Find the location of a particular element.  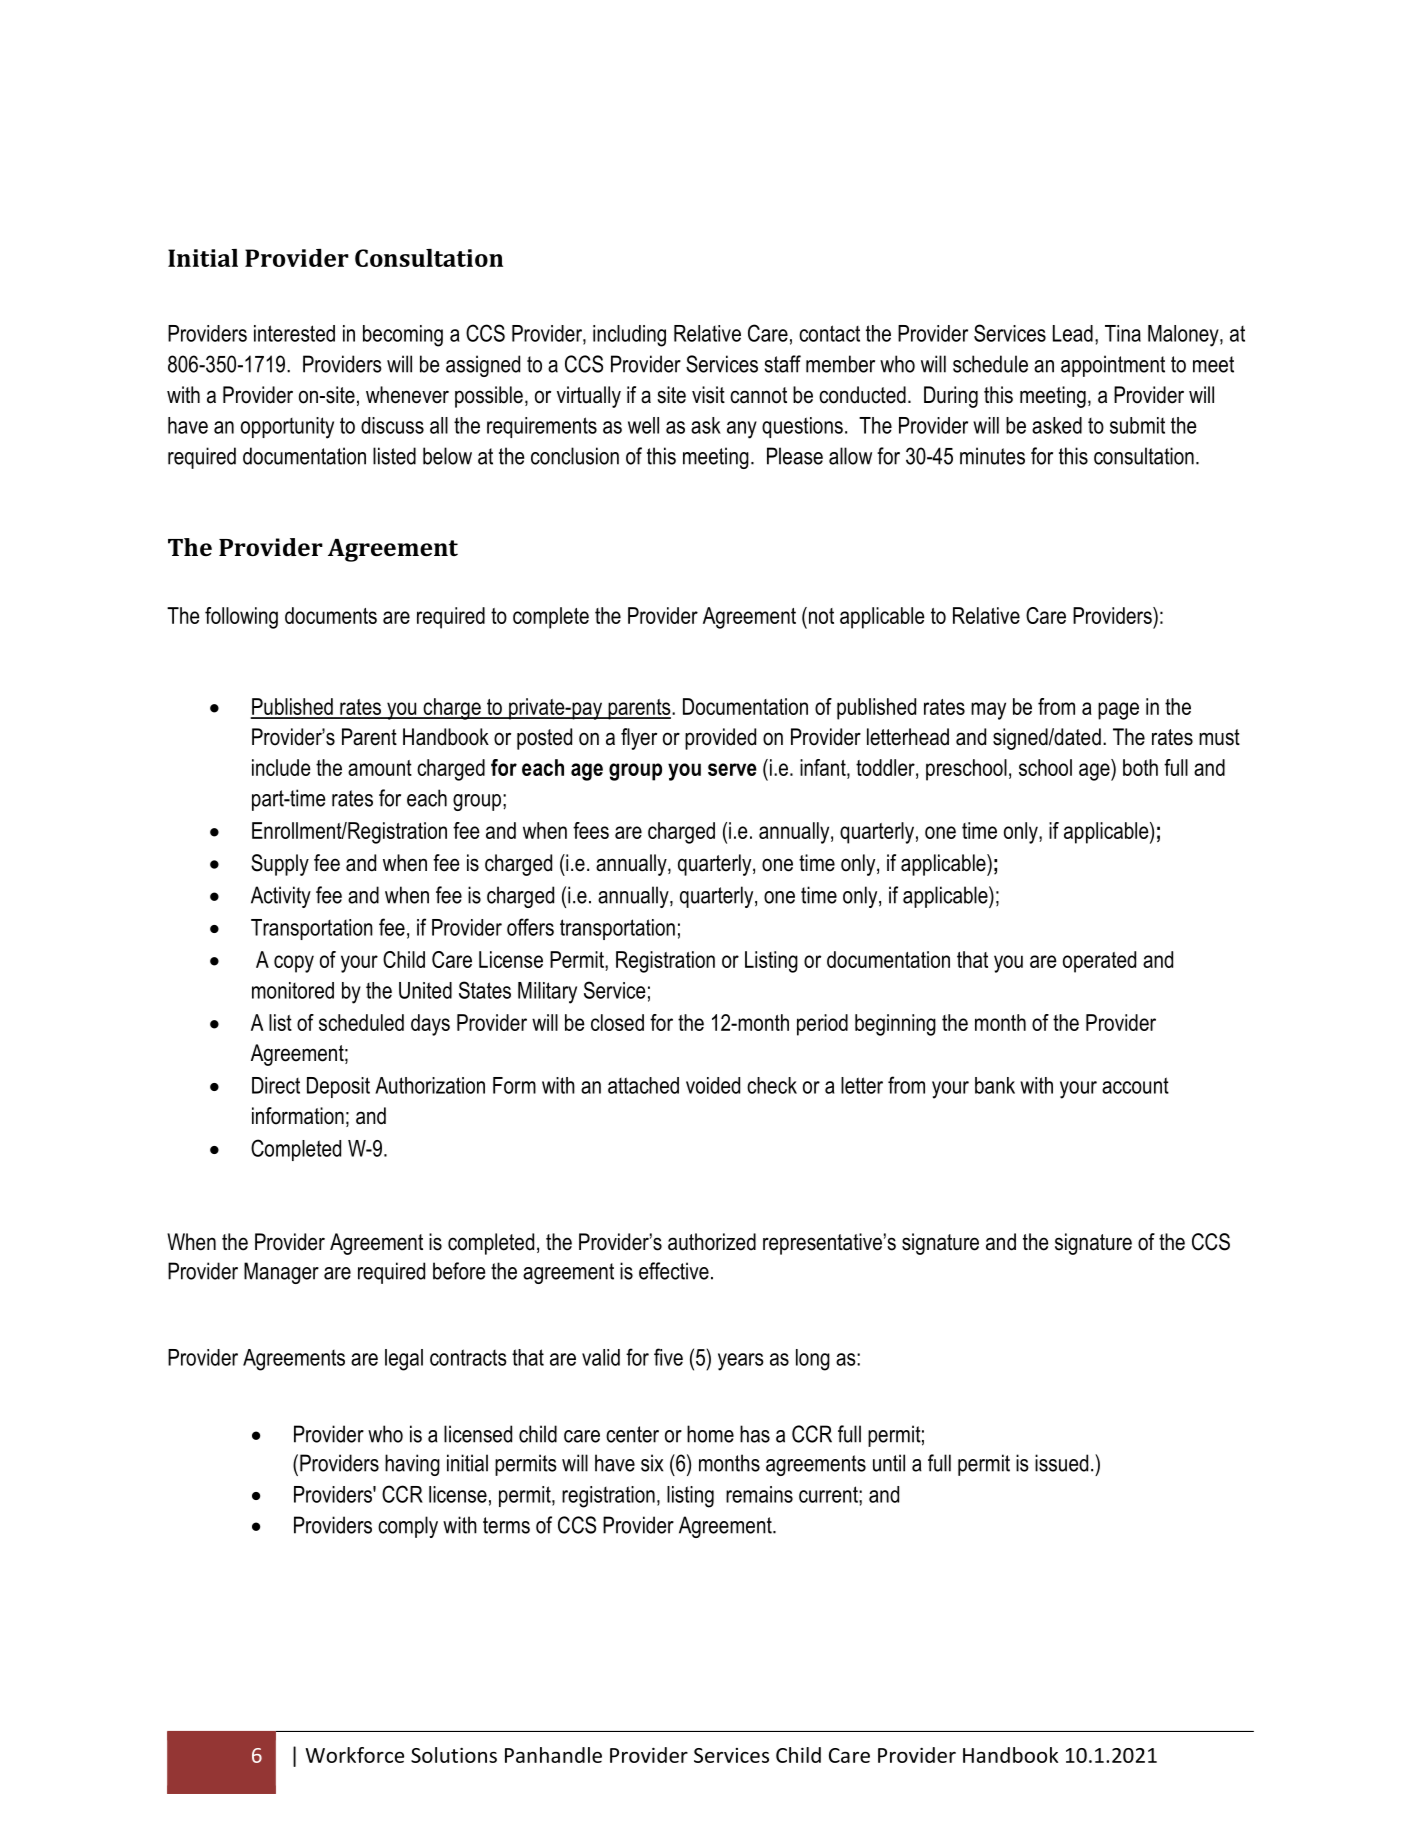

Workforce is located at coordinates (354, 1755).
